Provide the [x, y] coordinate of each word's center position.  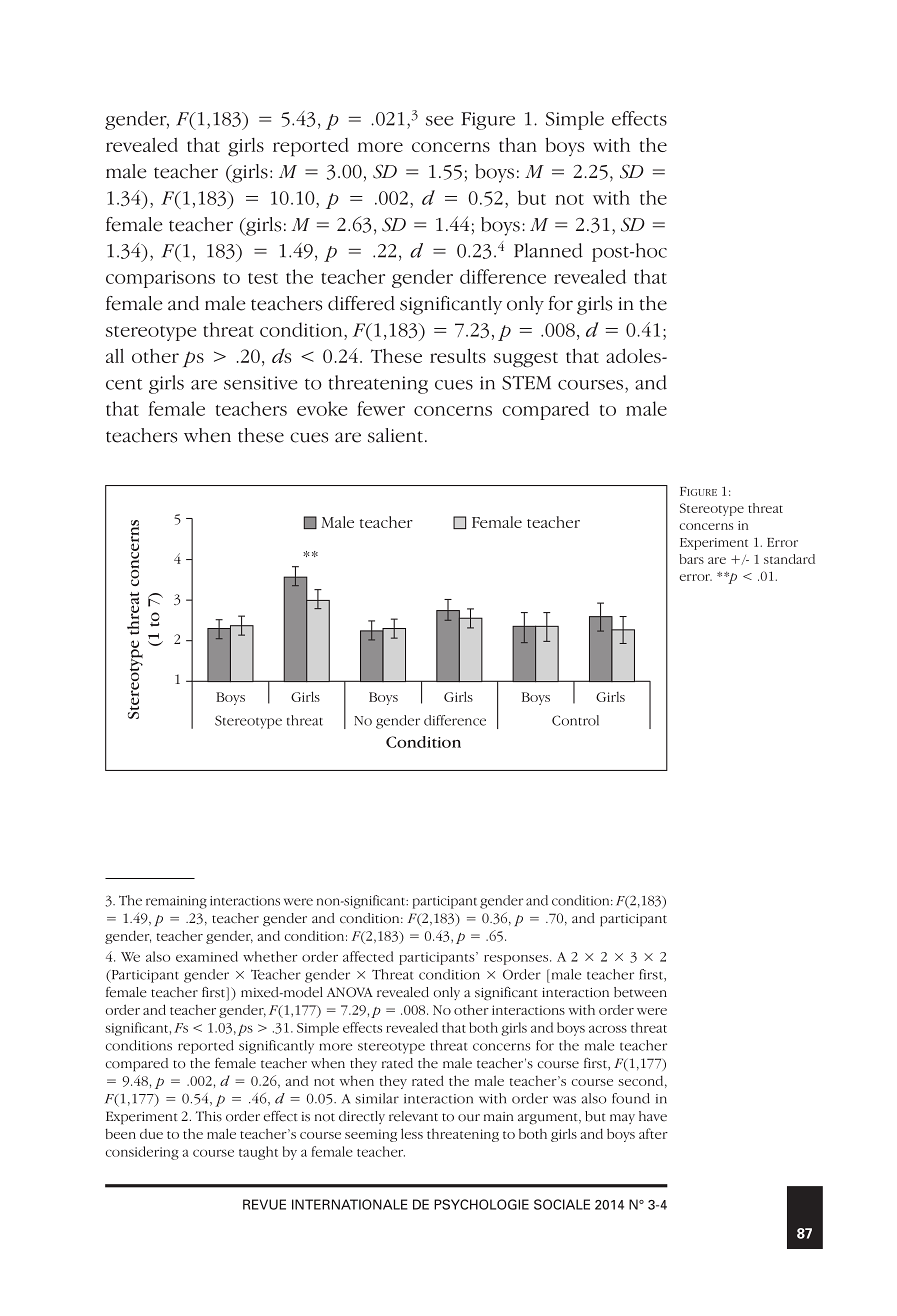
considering [142, 1153]
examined [207, 956]
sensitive [260, 383]
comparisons [160, 279]
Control [575, 720]
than [518, 144]
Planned [548, 250]
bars [691, 559]
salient [397, 435]
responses [516, 960]
